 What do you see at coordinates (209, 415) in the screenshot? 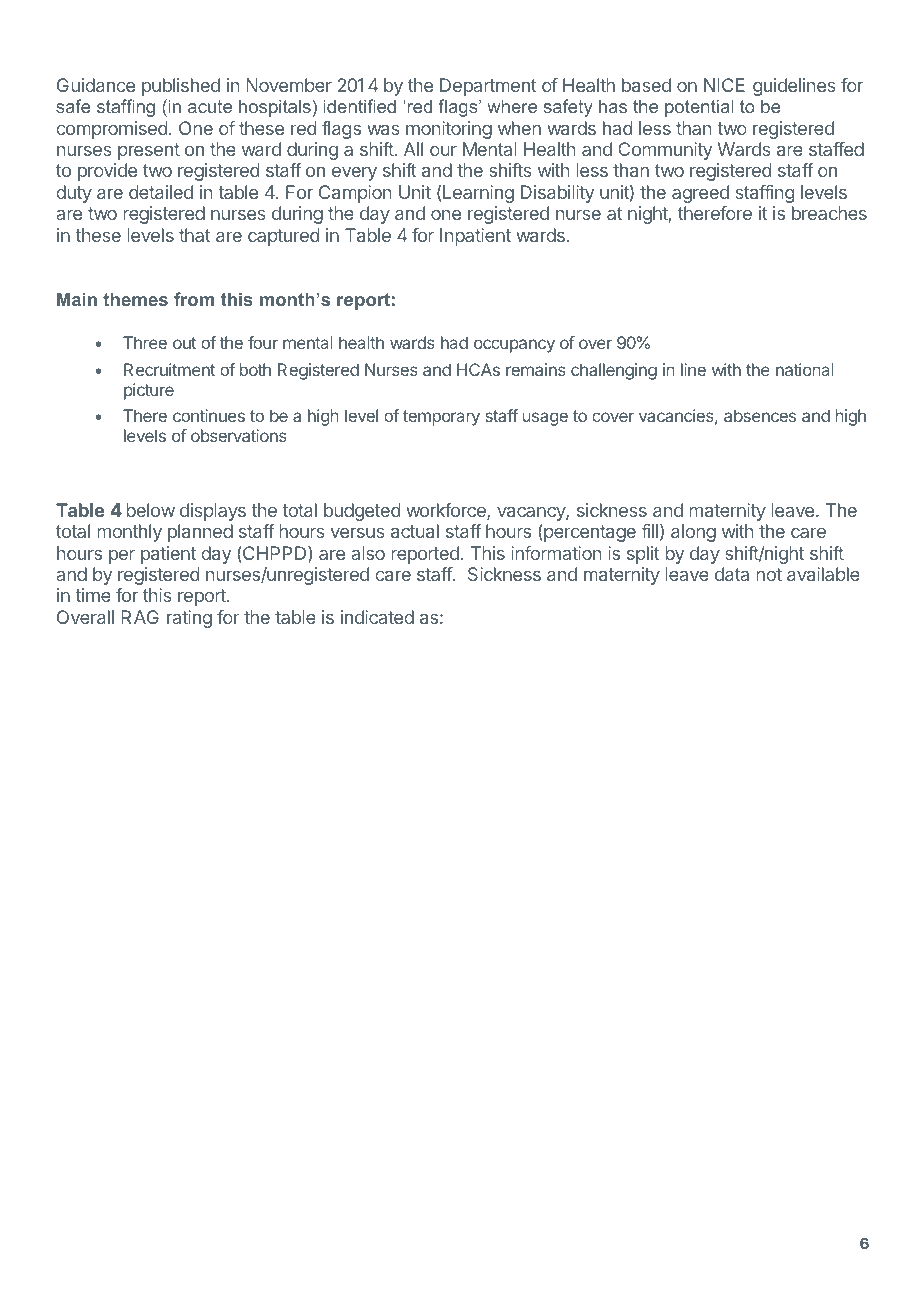
I see `continues` at bounding box center [209, 415].
